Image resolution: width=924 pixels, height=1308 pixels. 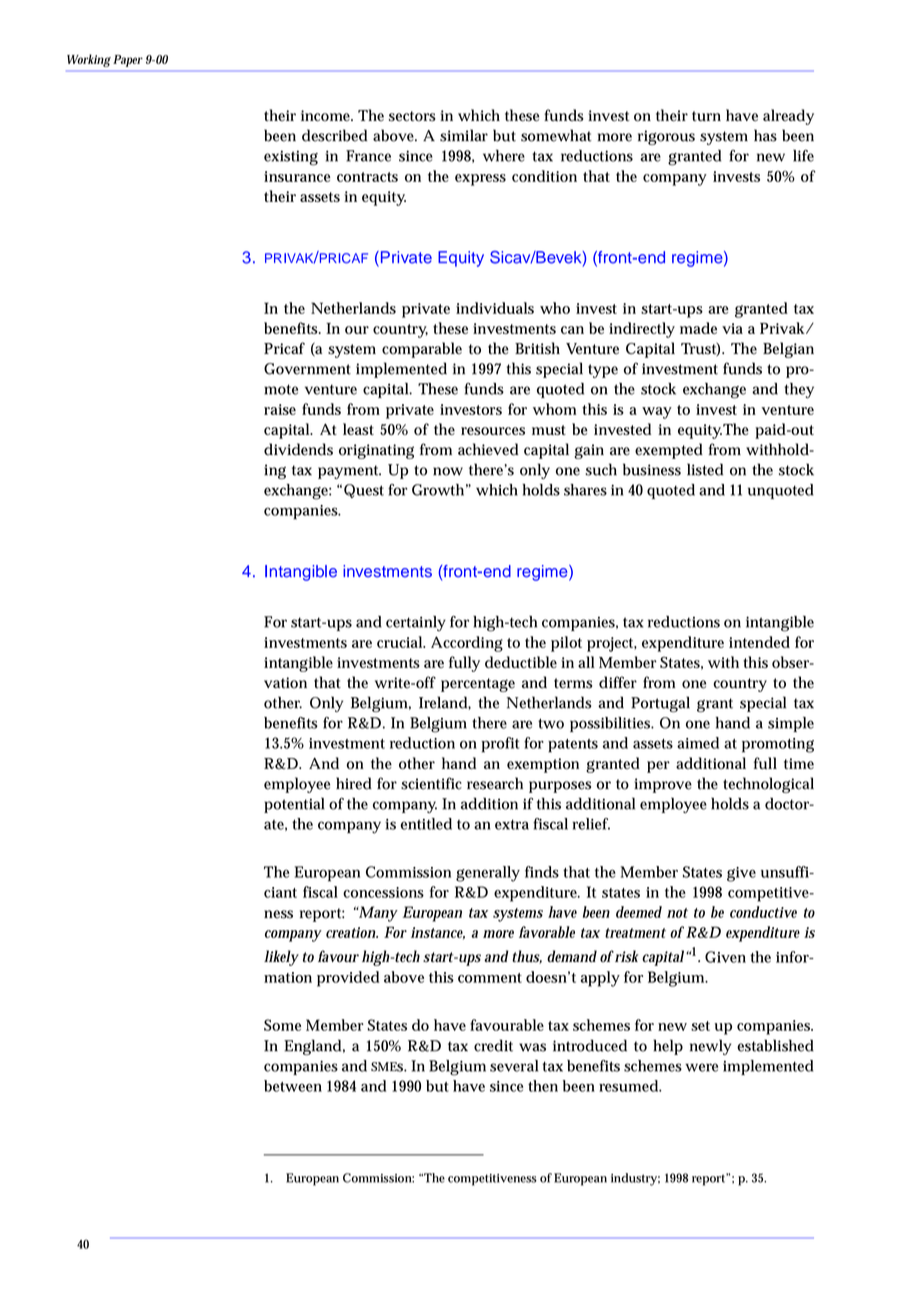 What do you see at coordinates (293, 1086) in the screenshot?
I see `between` at bounding box center [293, 1086].
